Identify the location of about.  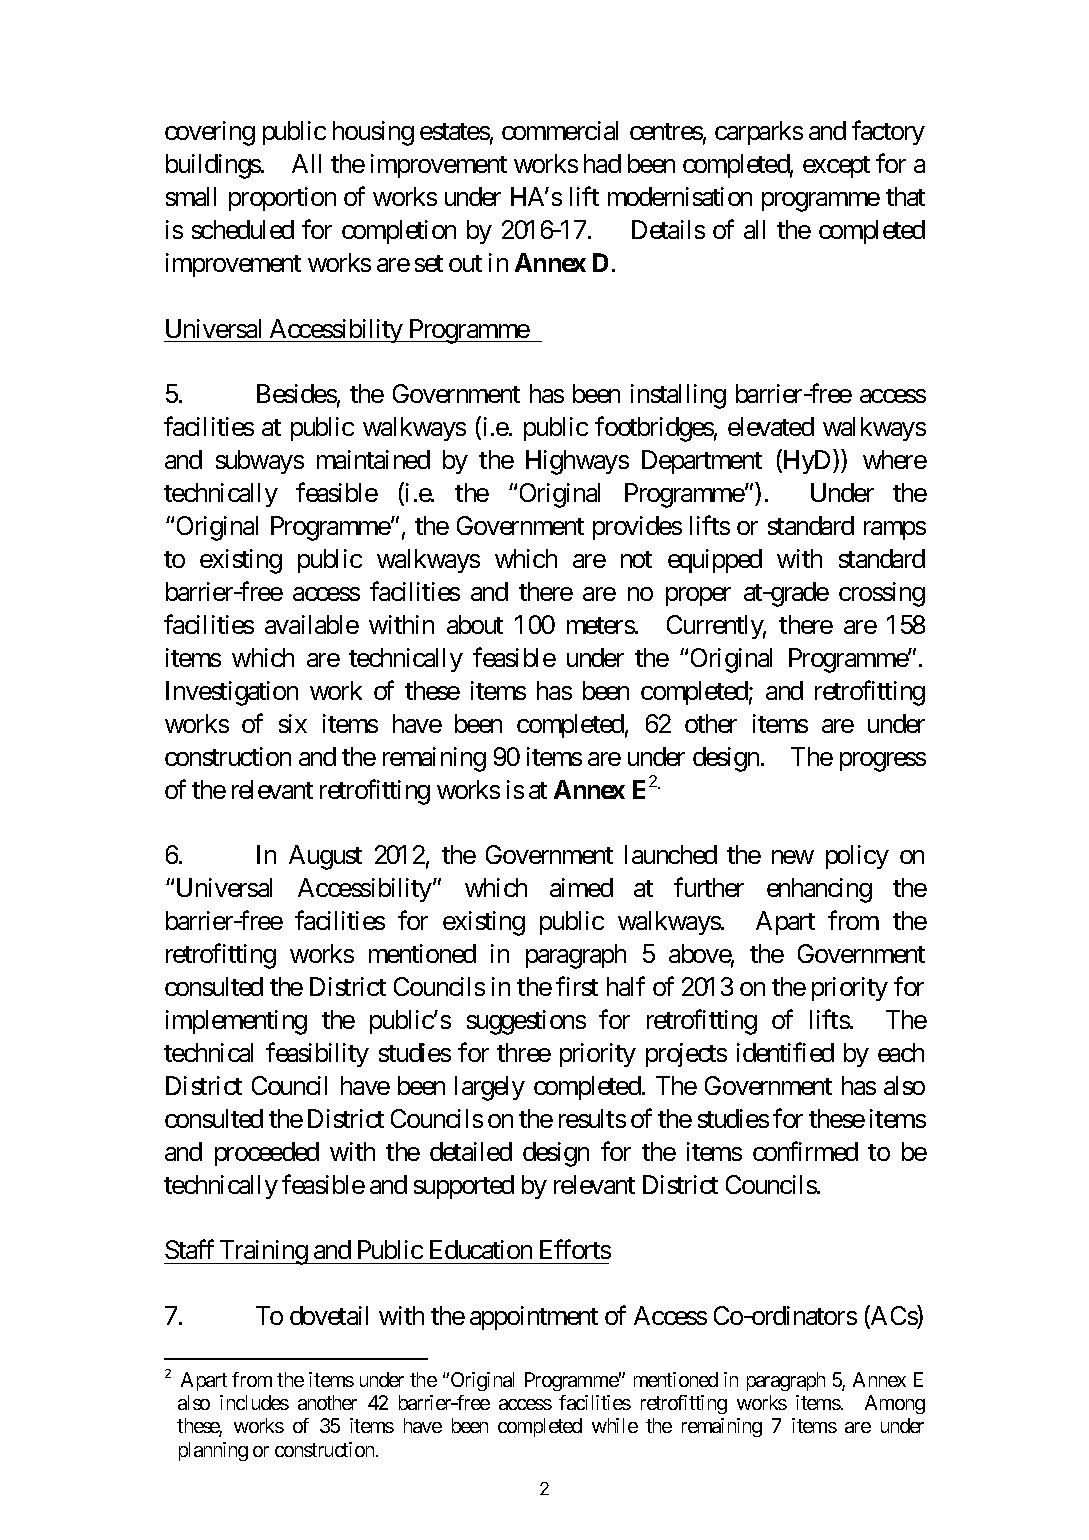
(475, 624).
